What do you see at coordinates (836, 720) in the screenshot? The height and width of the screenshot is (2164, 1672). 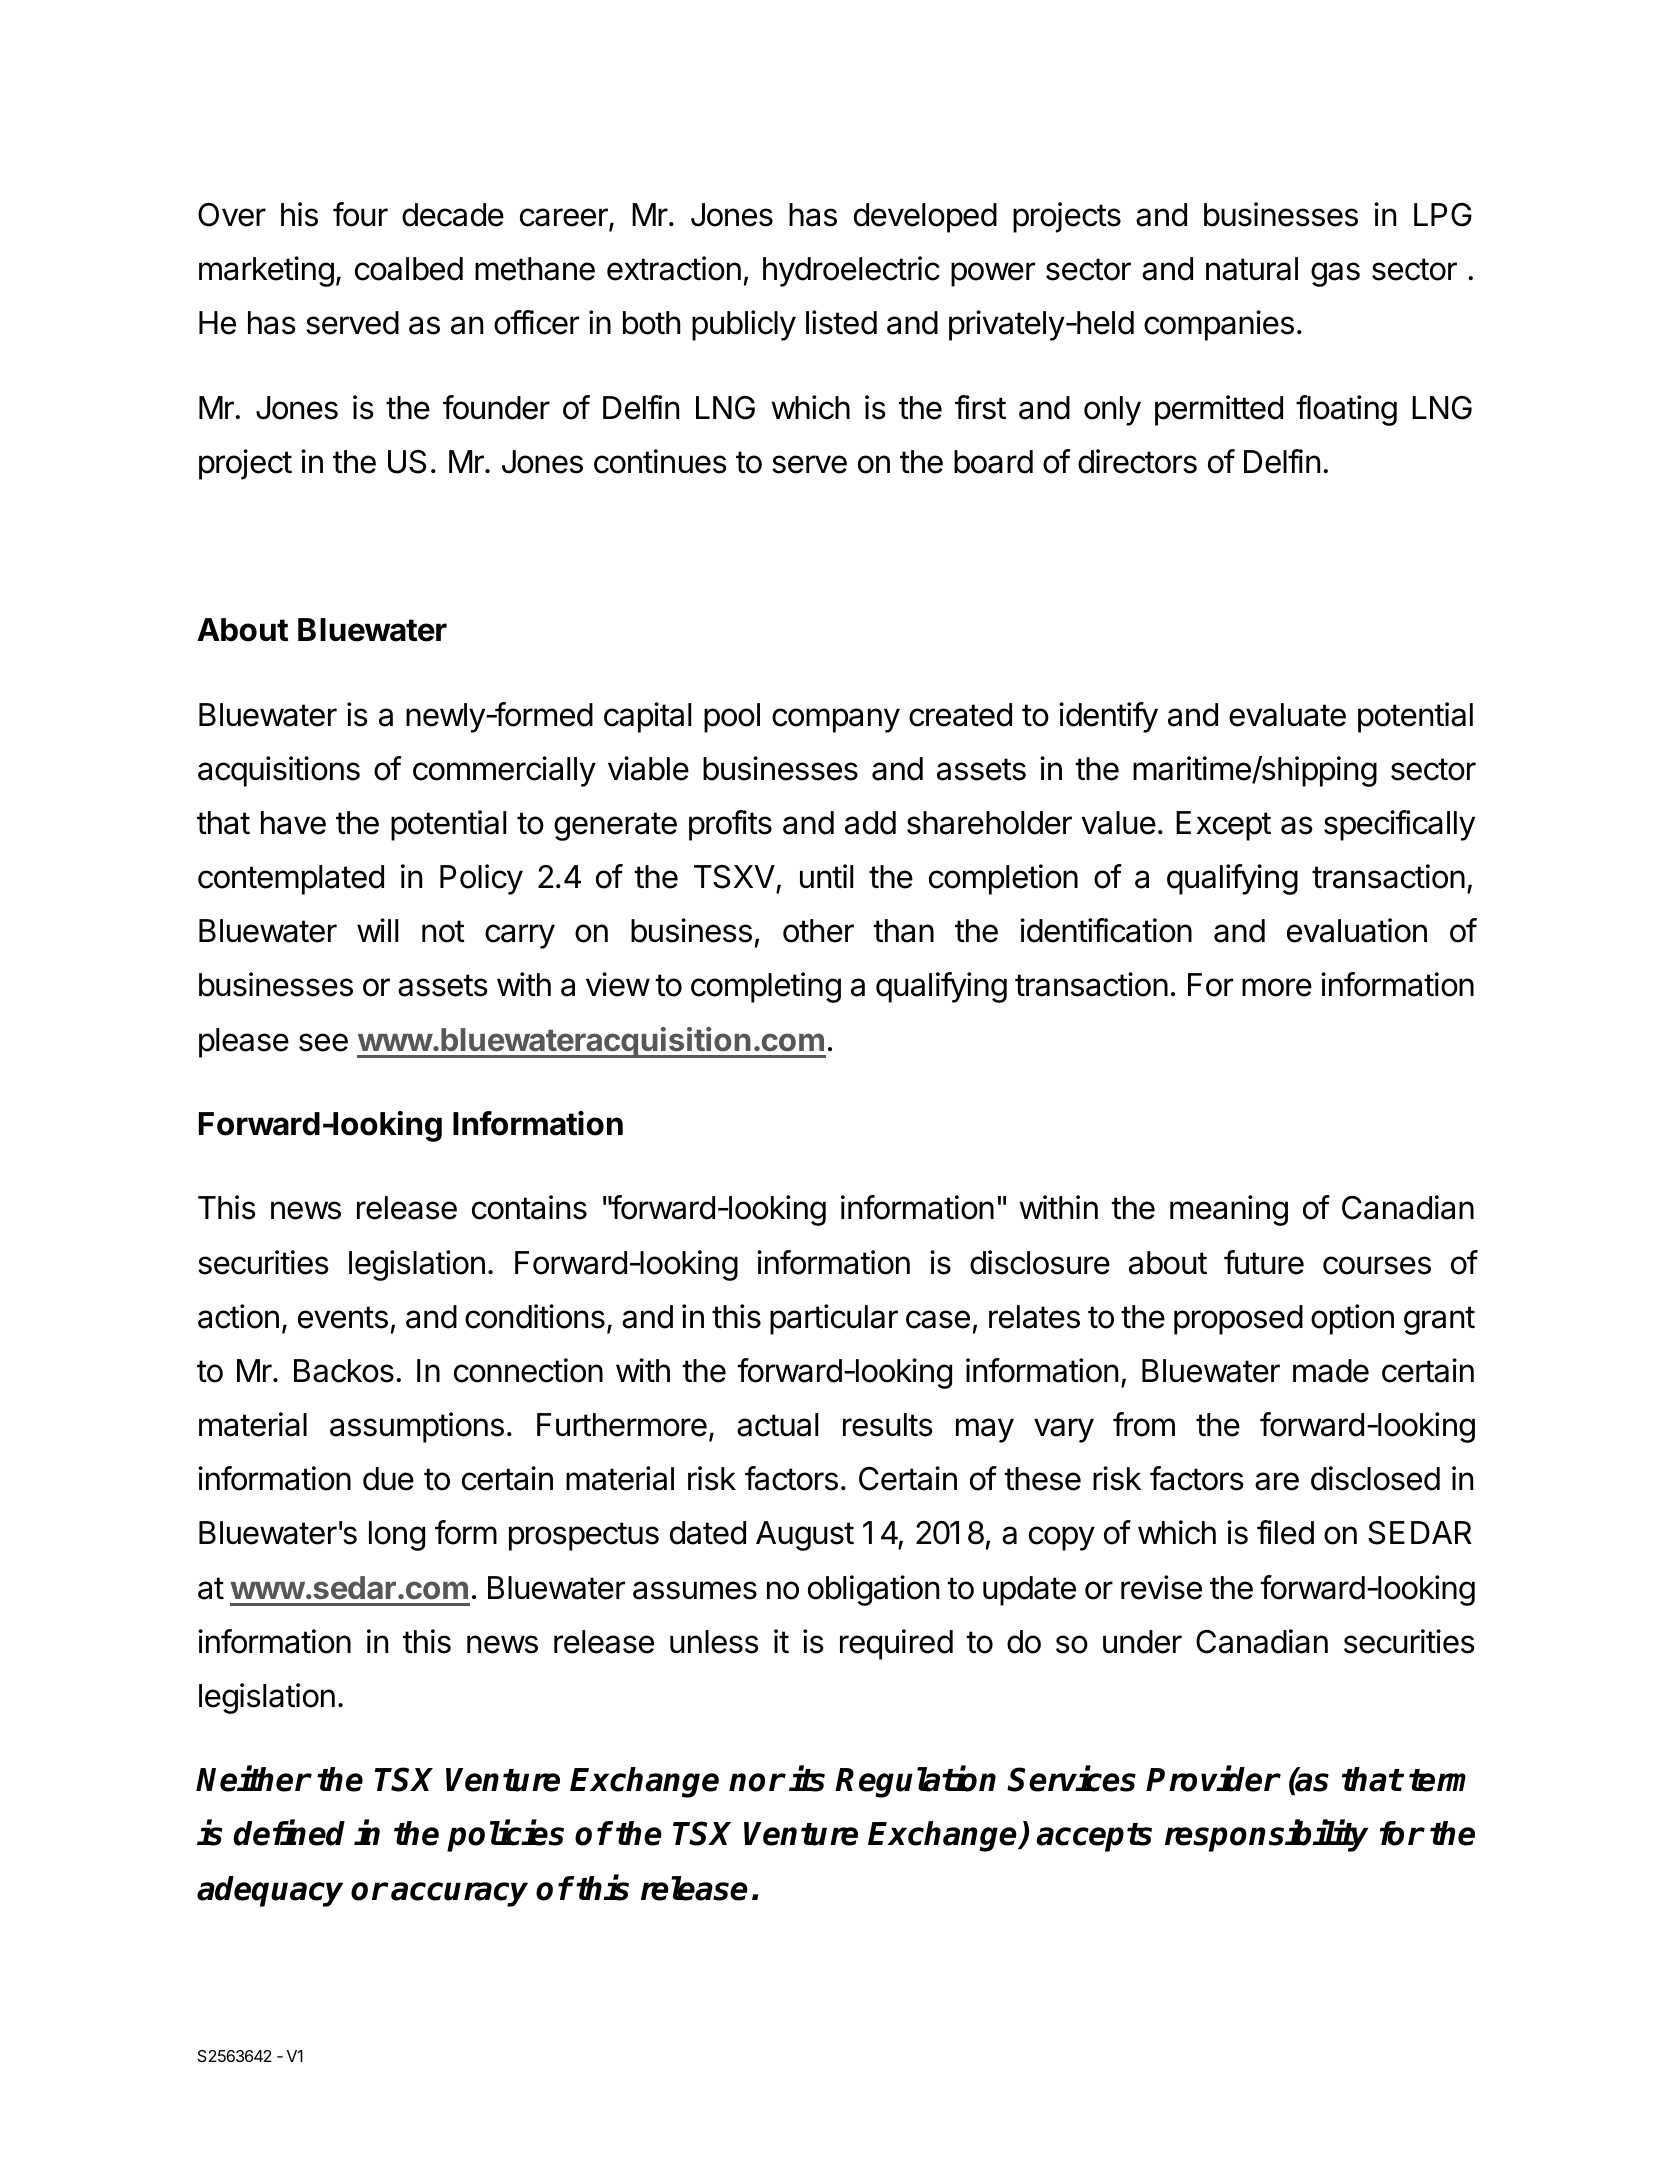 I see `company` at bounding box center [836, 720].
